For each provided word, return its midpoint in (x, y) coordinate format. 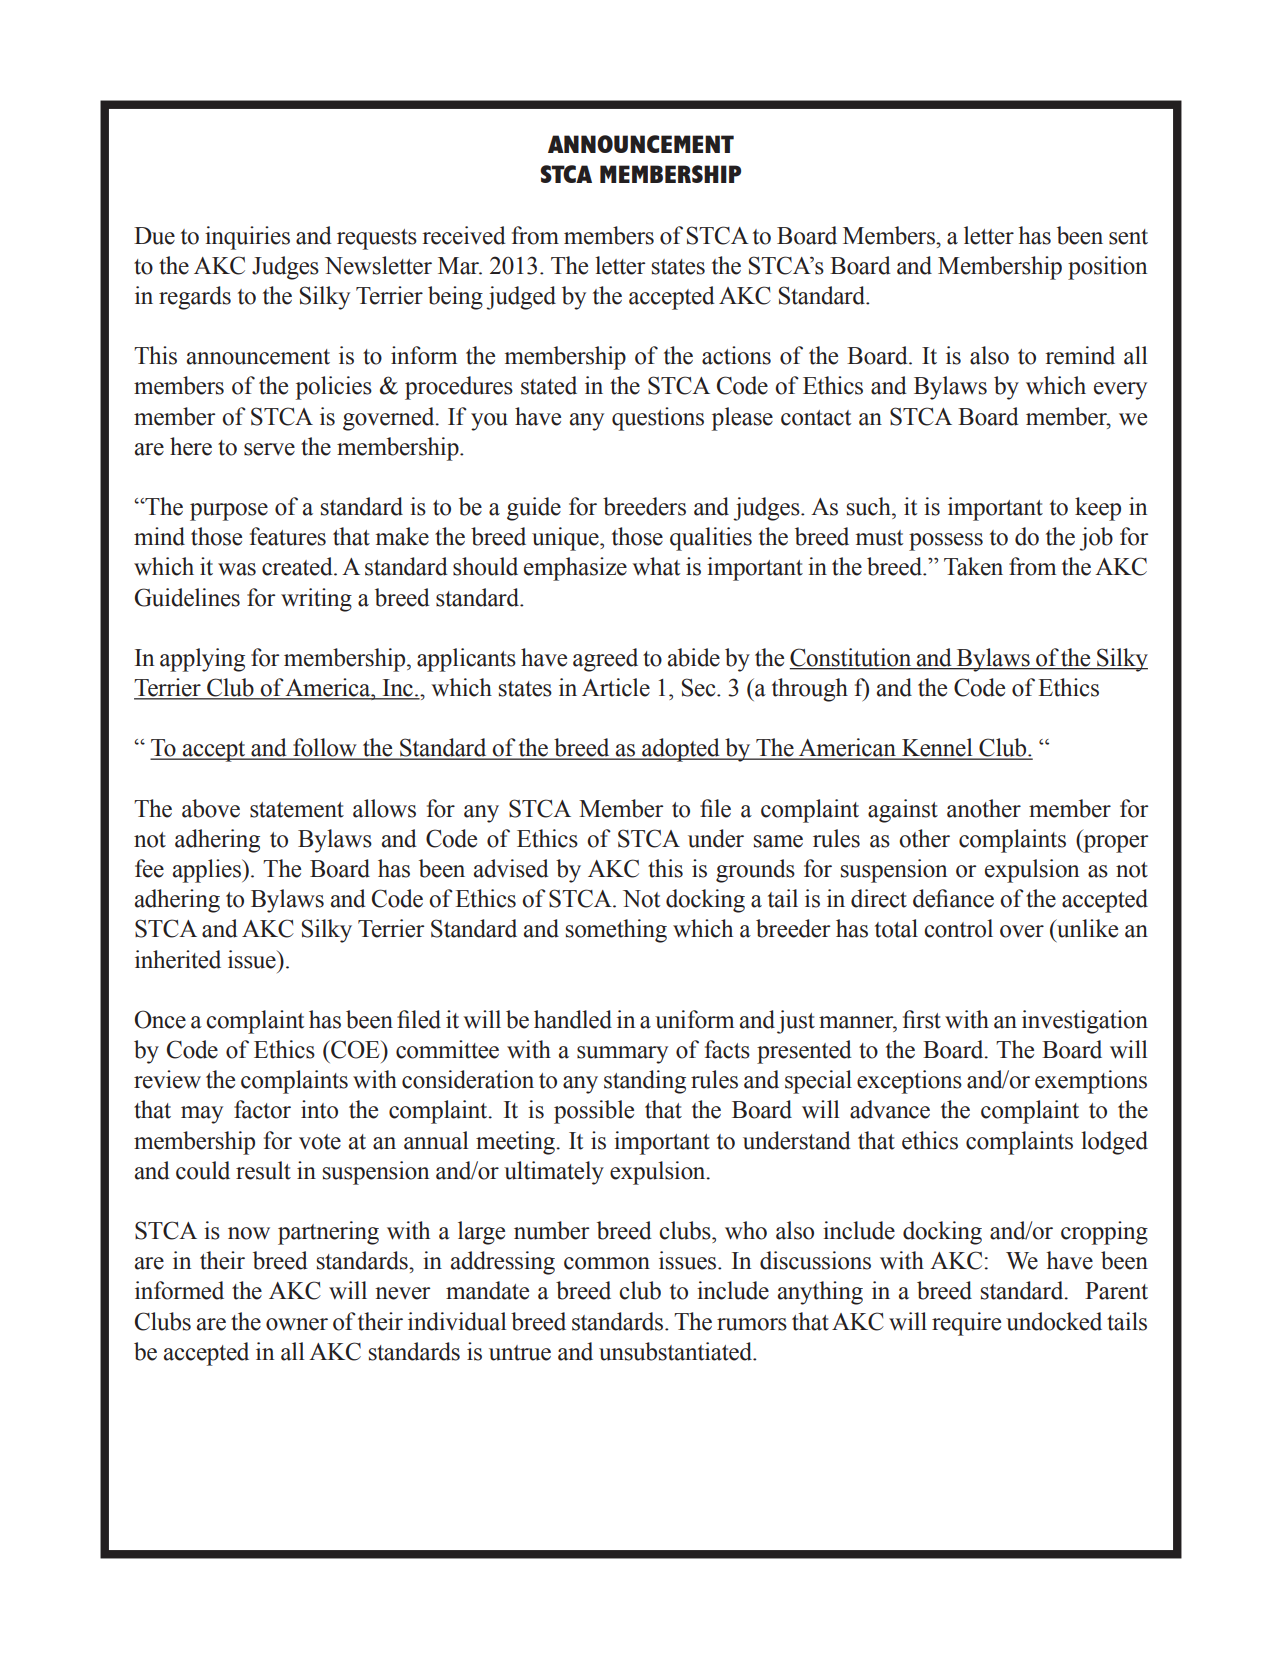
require (966, 1324)
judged (521, 298)
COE (355, 1049)
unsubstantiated (676, 1351)
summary (622, 1055)
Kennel (937, 748)
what (656, 566)
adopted (681, 750)
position (1107, 268)
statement (297, 810)
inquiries (247, 238)
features (288, 536)
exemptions (1091, 1082)
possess (946, 542)
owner (297, 1324)
